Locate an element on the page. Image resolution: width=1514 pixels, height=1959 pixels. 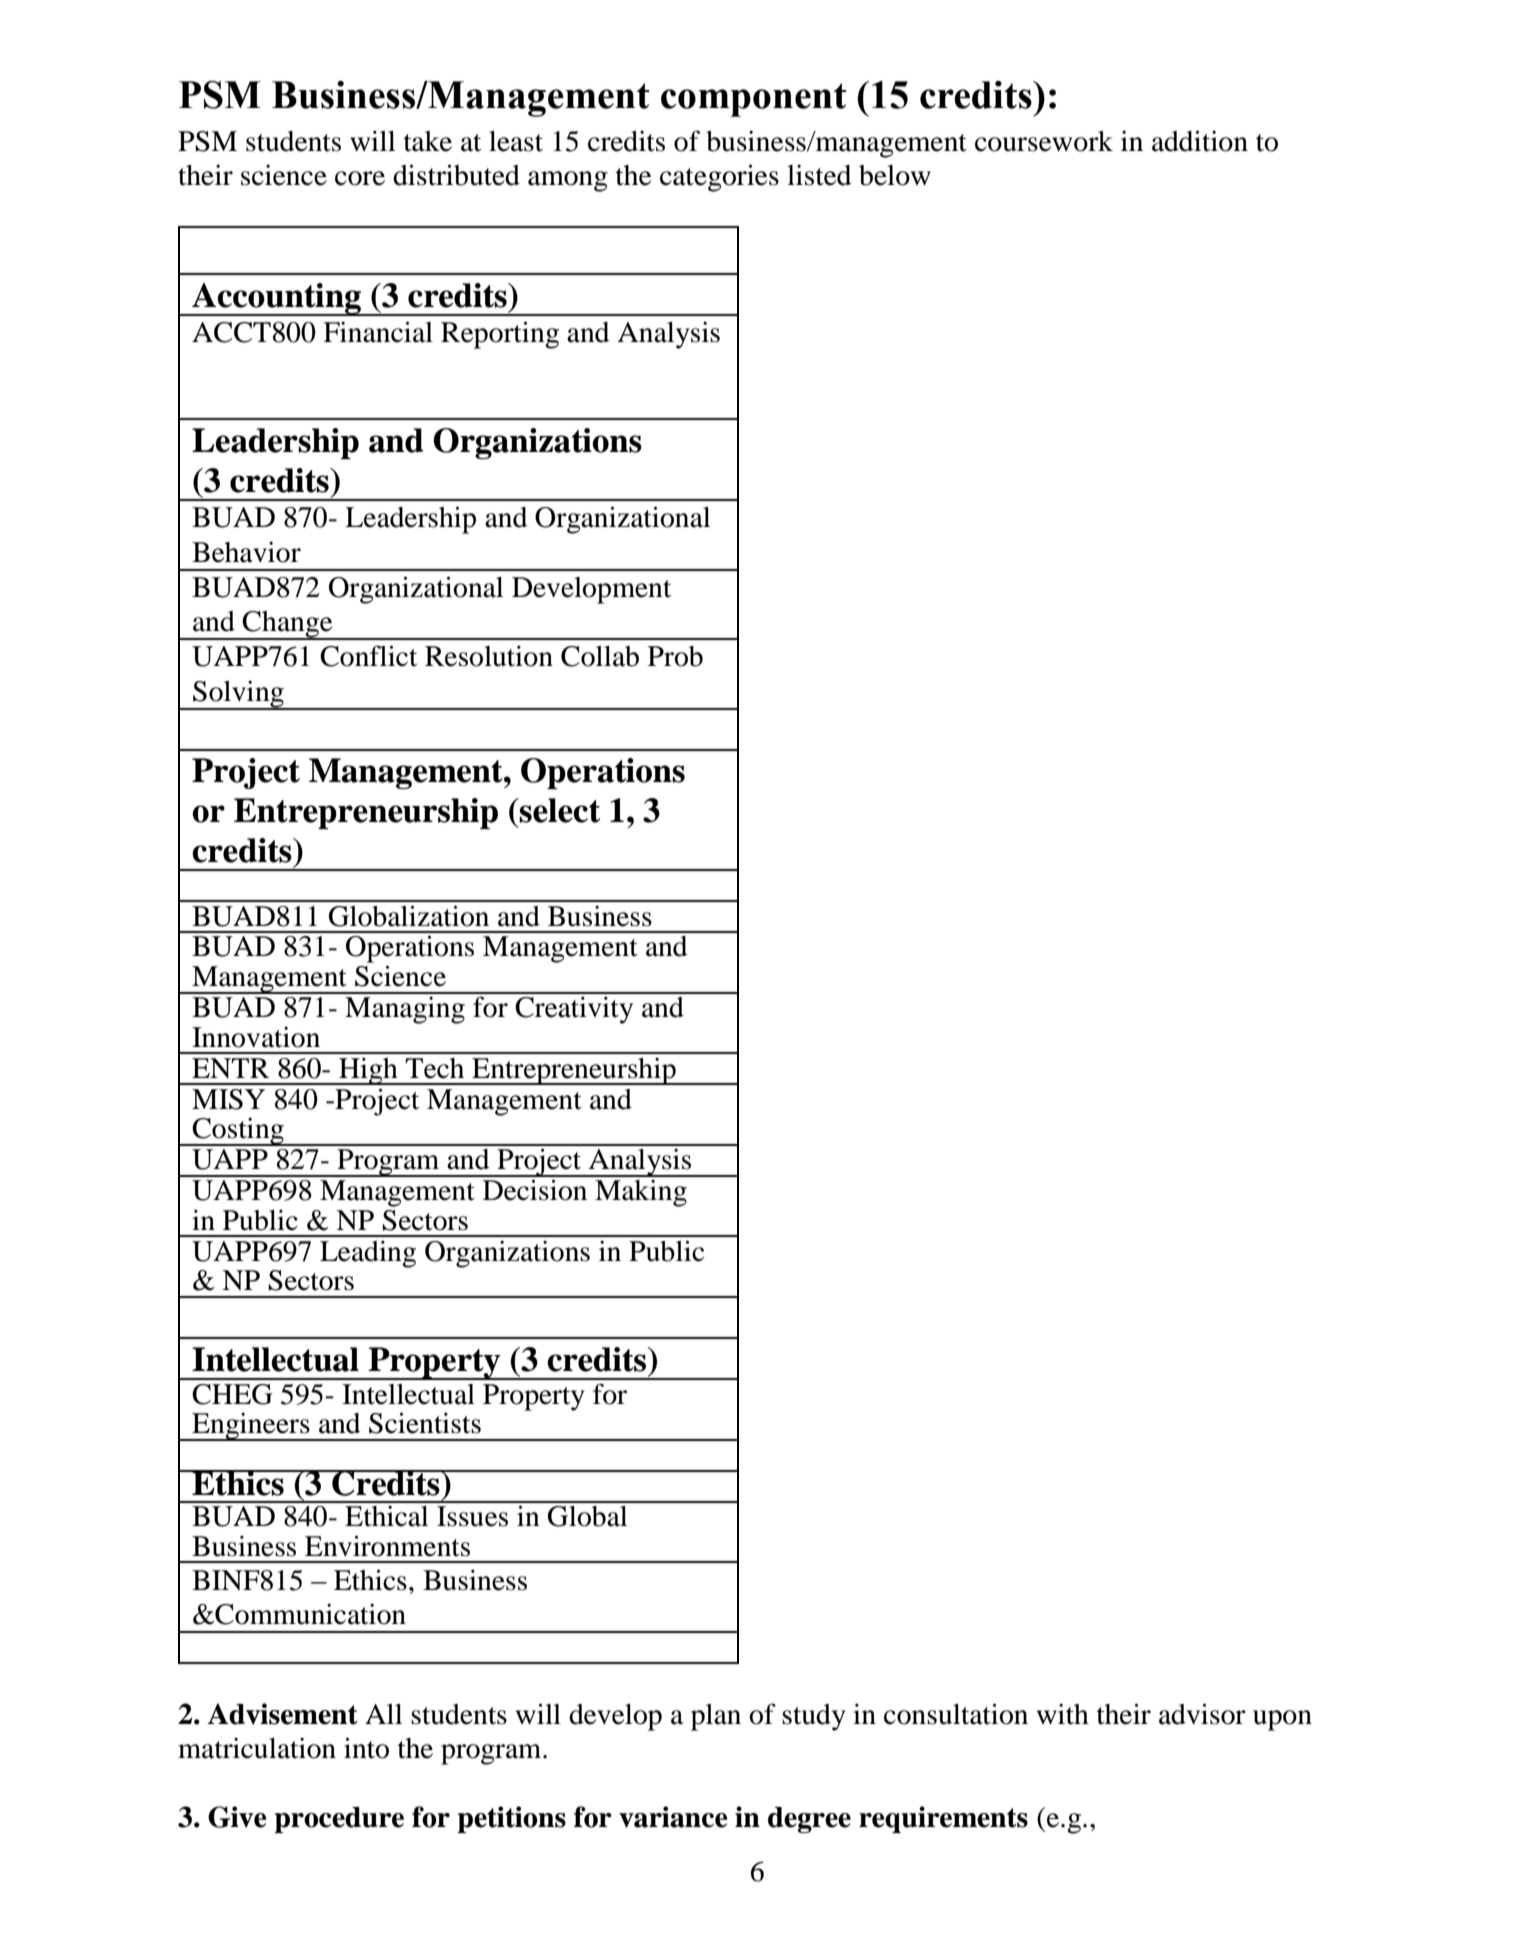
coursework is located at coordinates (1044, 141).
